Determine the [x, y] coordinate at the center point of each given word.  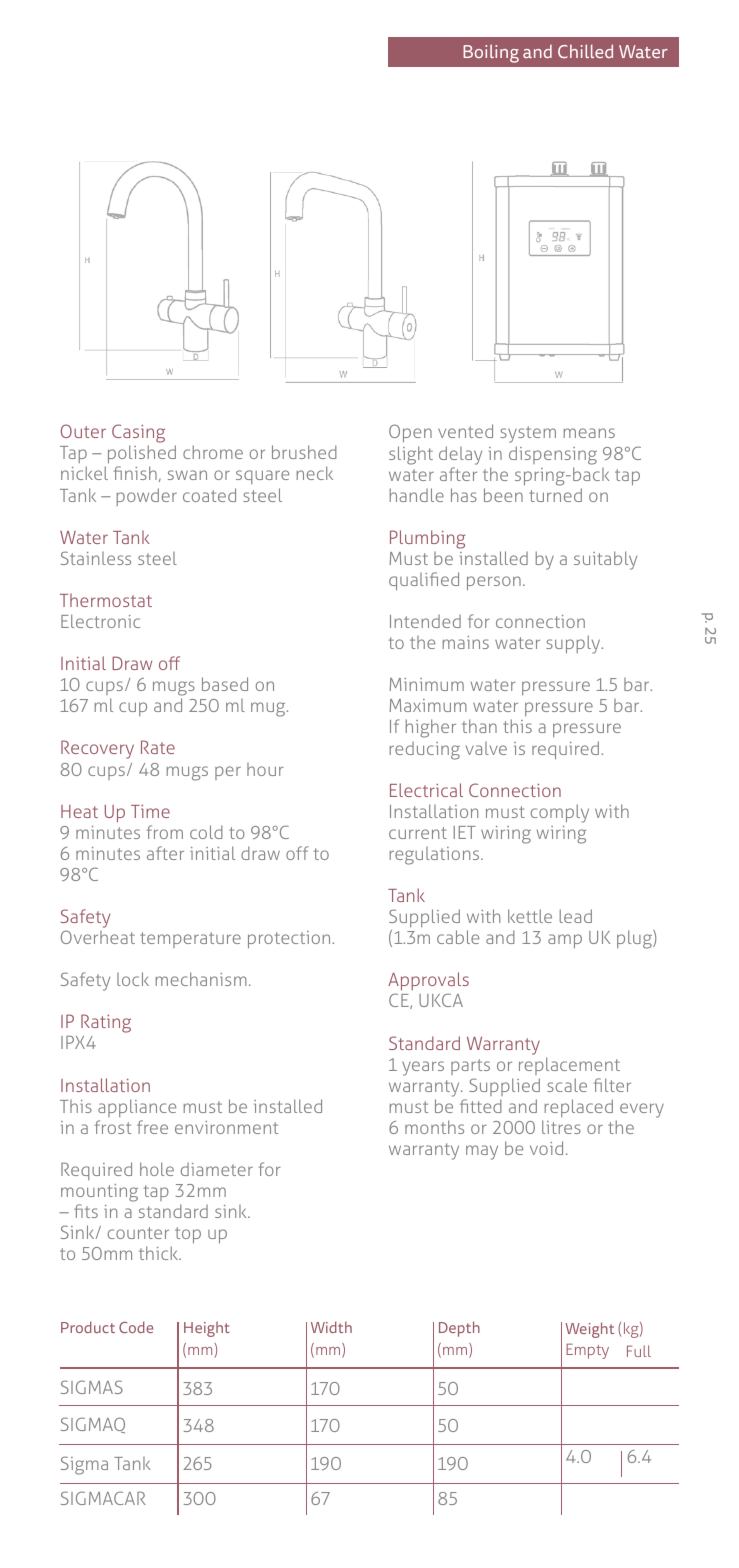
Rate [158, 747]
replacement [569, 1066]
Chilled [585, 51]
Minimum [427, 684]
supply [574, 644]
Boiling [491, 53]
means [589, 433]
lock [133, 979]
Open [410, 433]
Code [136, 1327]
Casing [138, 435]
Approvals [428, 983]
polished [140, 456]
